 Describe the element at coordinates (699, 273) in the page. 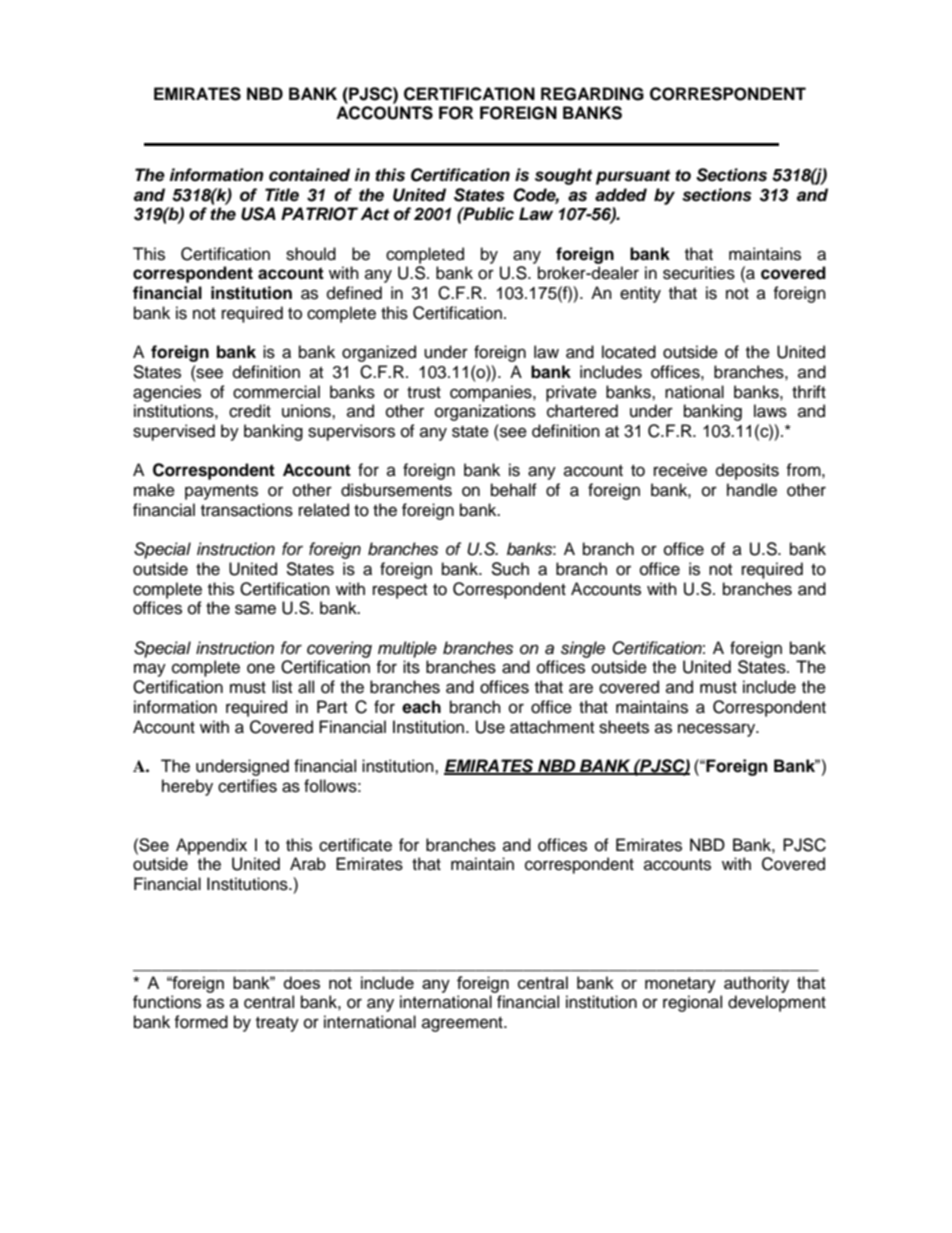

I see `securities` at that location.
